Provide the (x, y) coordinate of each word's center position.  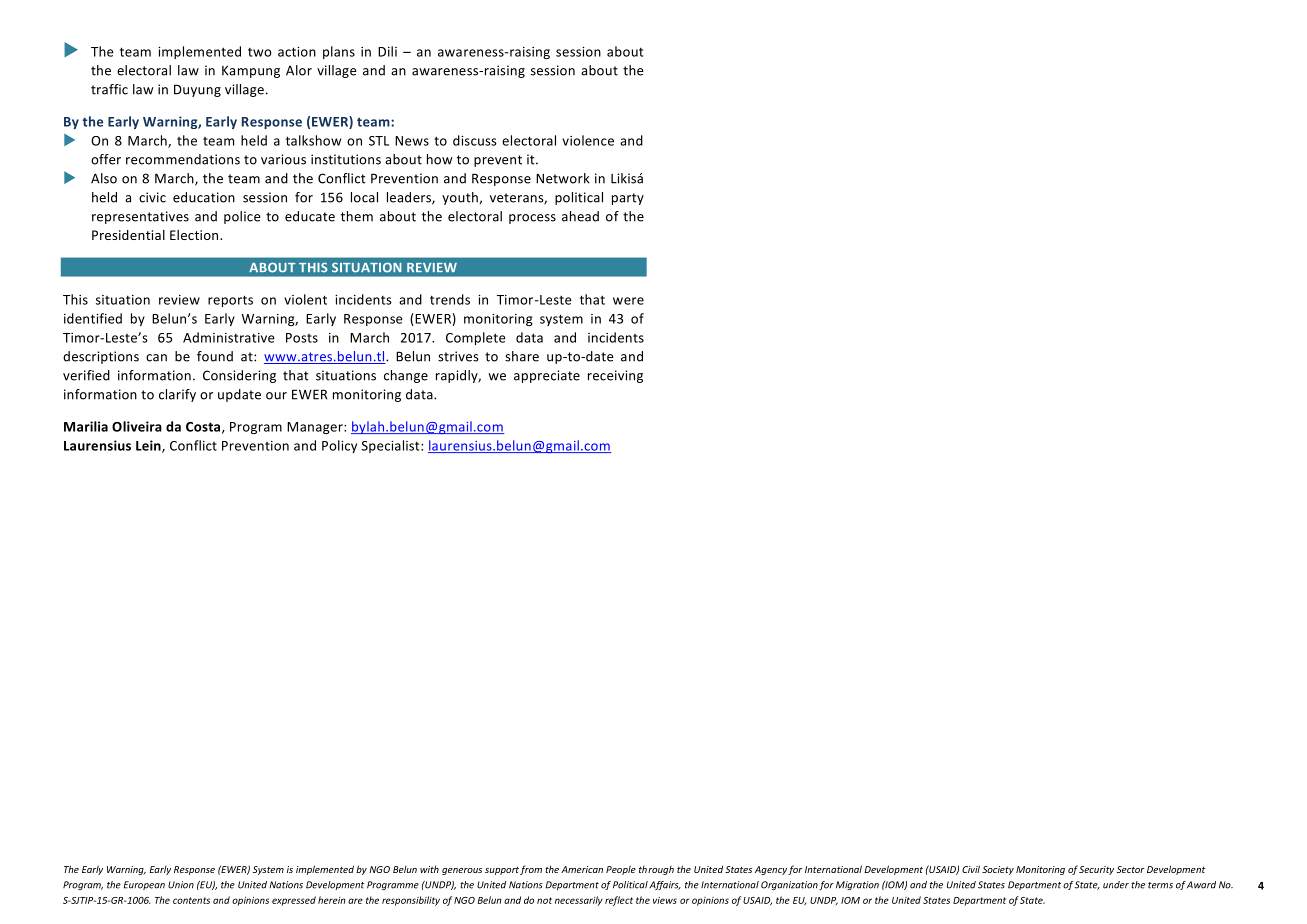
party (628, 199)
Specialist (392, 446)
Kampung (251, 71)
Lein (149, 446)
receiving (615, 376)
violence (588, 140)
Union (181, 885)
